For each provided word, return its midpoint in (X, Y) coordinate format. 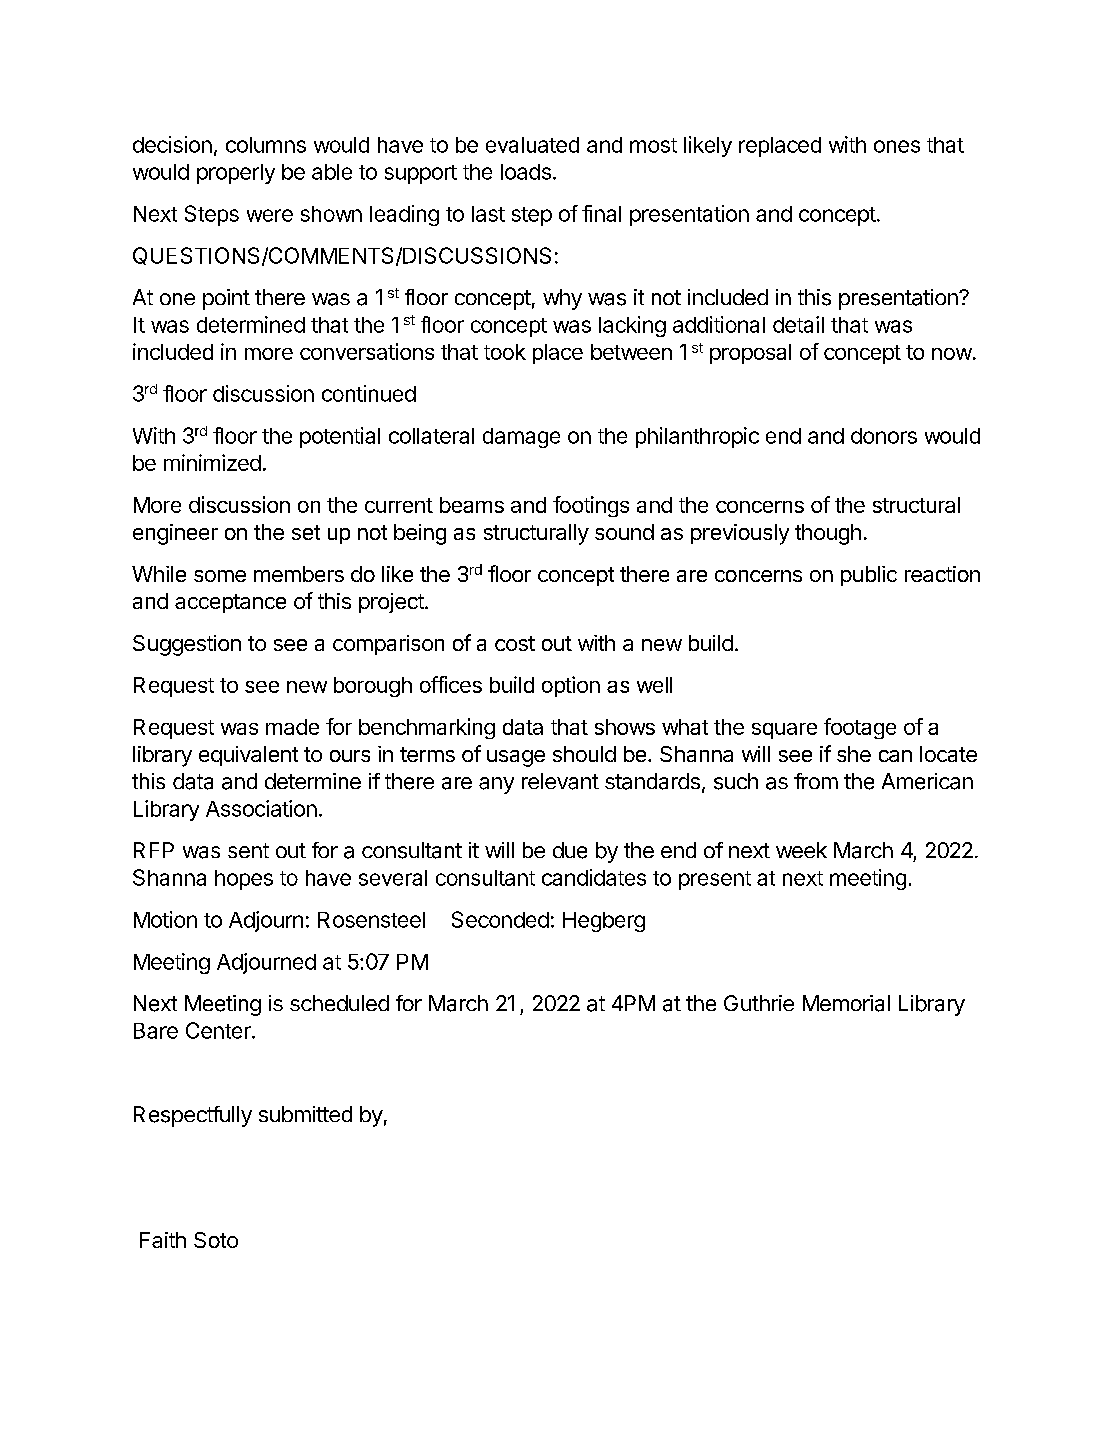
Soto (216, 1240)
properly (236, 174)
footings (591, 506)
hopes (244, 880)
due (570, 850)
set (306, 532)
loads (526, 172)
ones (897, 146)
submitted (305, 1114)
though (828, 534)
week (801, 850)
